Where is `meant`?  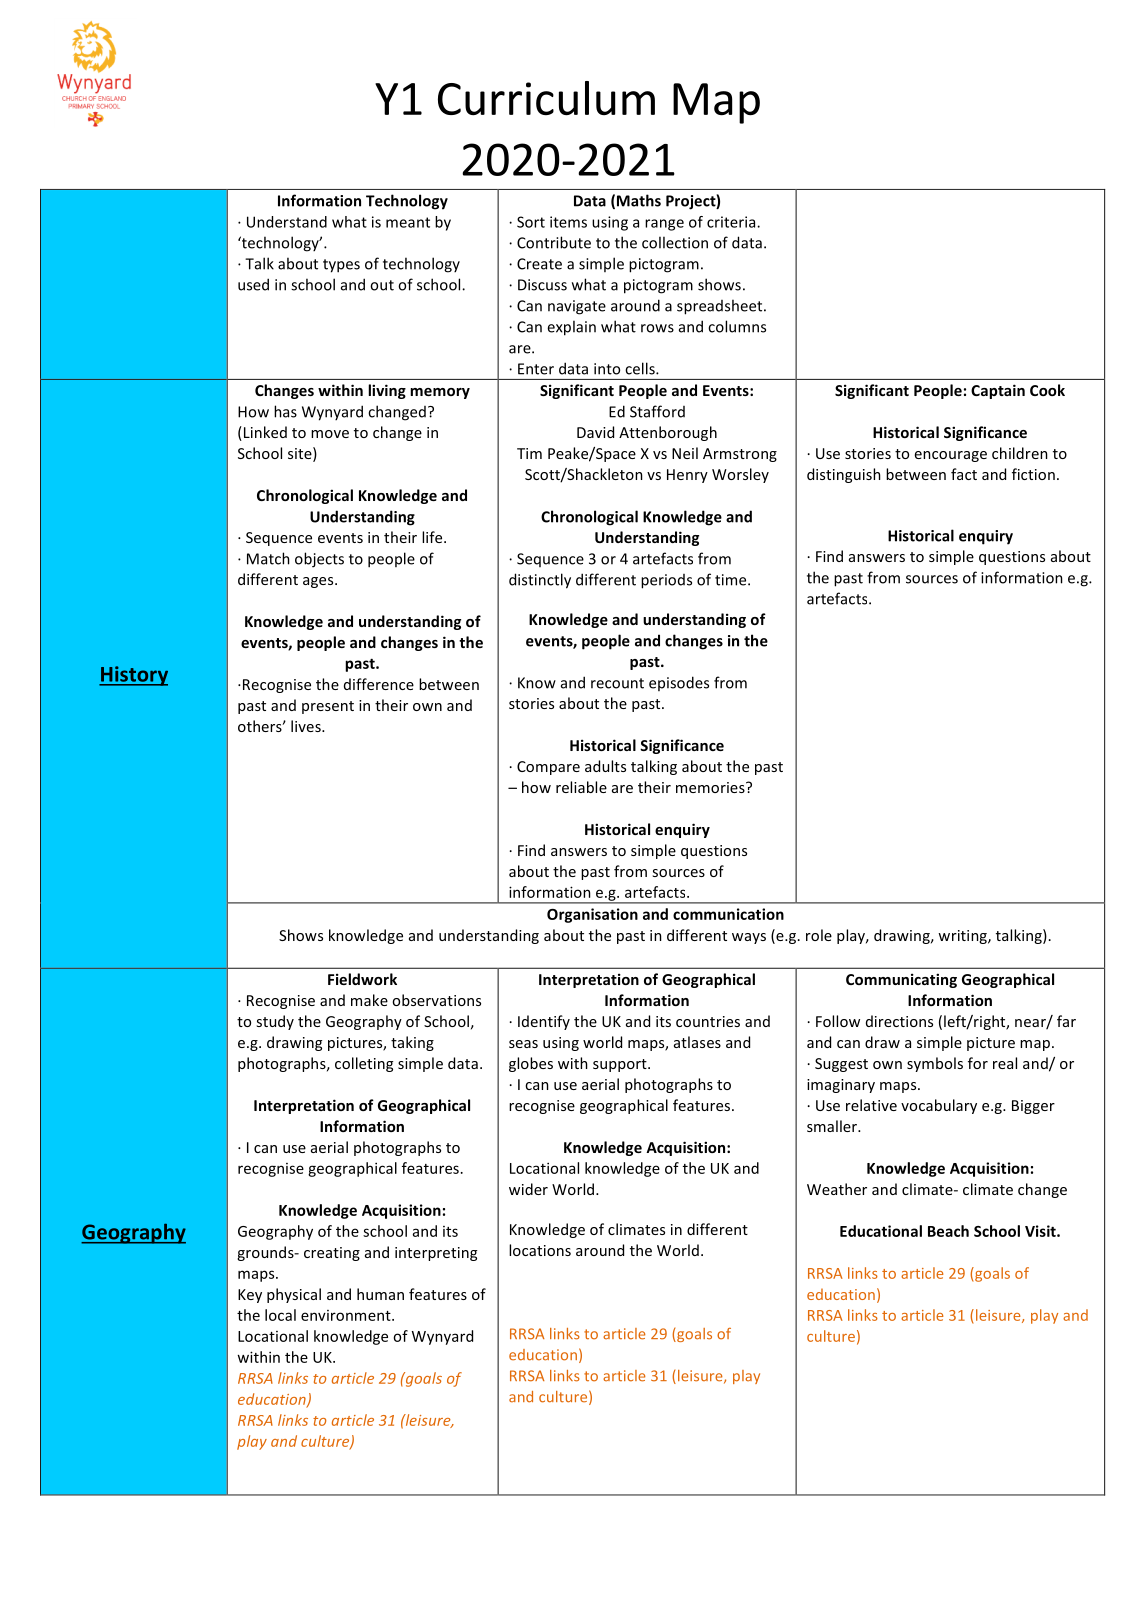
meant is located at coordinates (408, 222).
